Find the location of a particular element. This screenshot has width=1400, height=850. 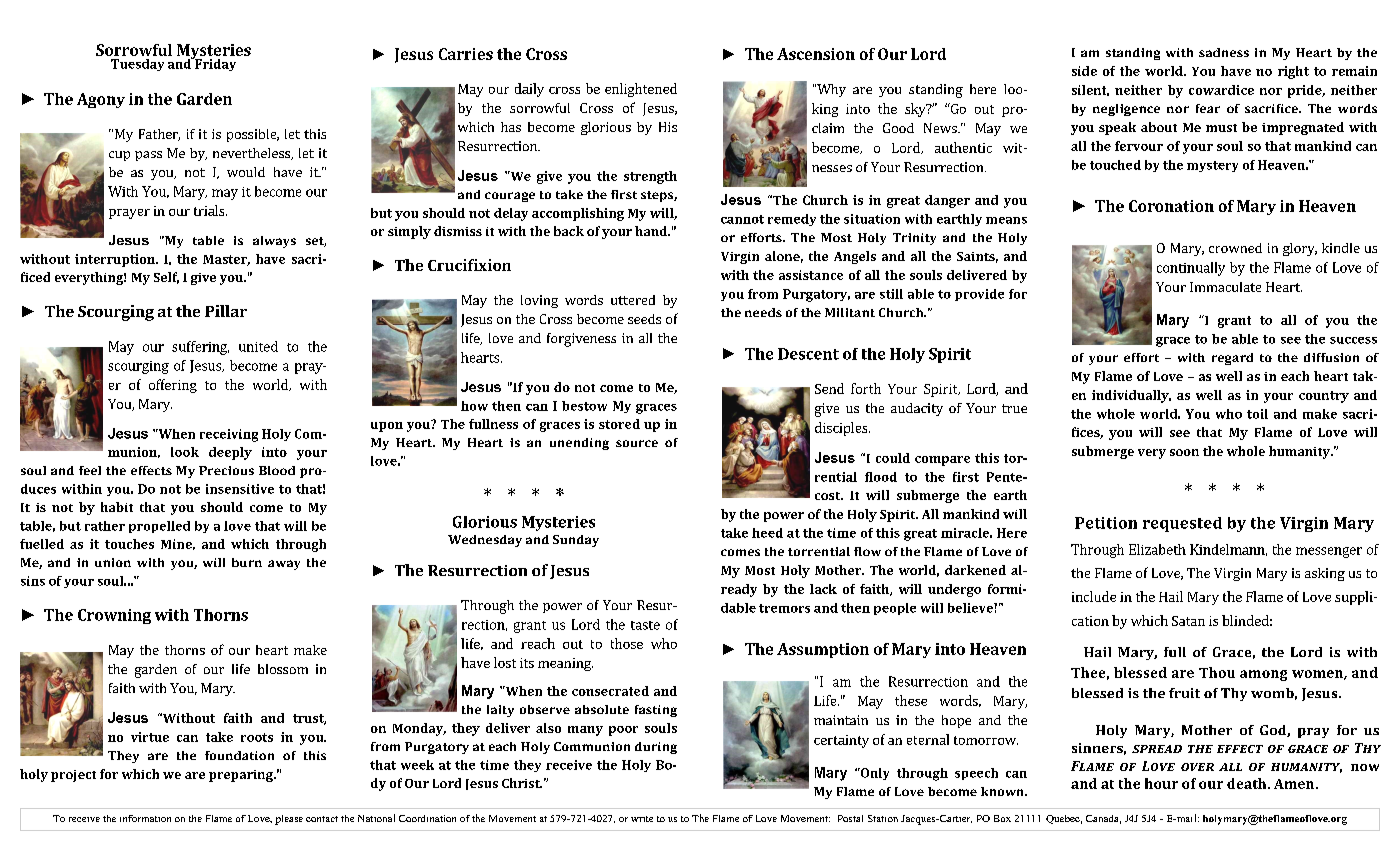

heed is located at coordinates (767, 533).
